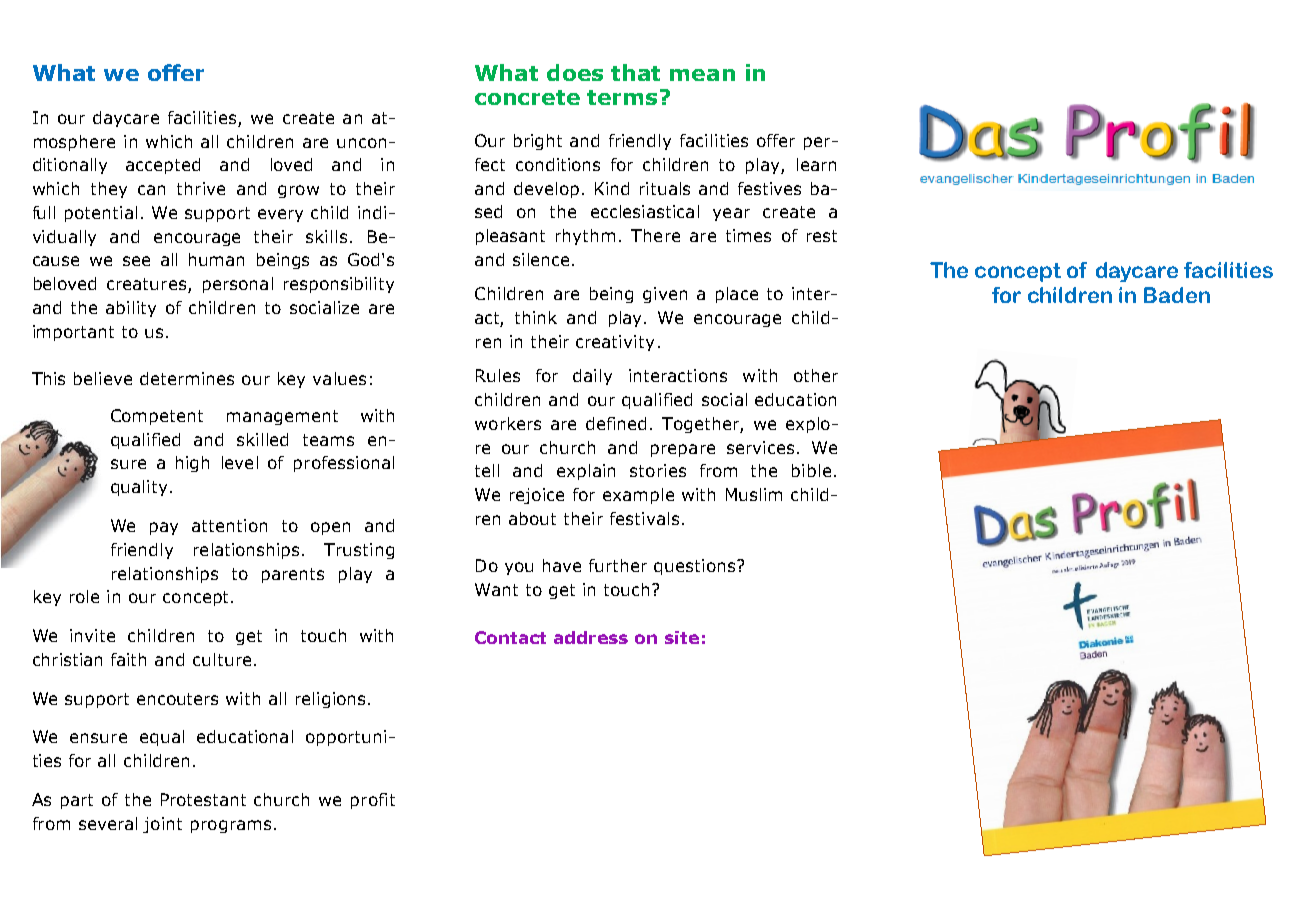 This screenshot has width=1308, height=924. Describe the element at coordinates (615, 343) in the screenshot. I see `creativity` at that location.
